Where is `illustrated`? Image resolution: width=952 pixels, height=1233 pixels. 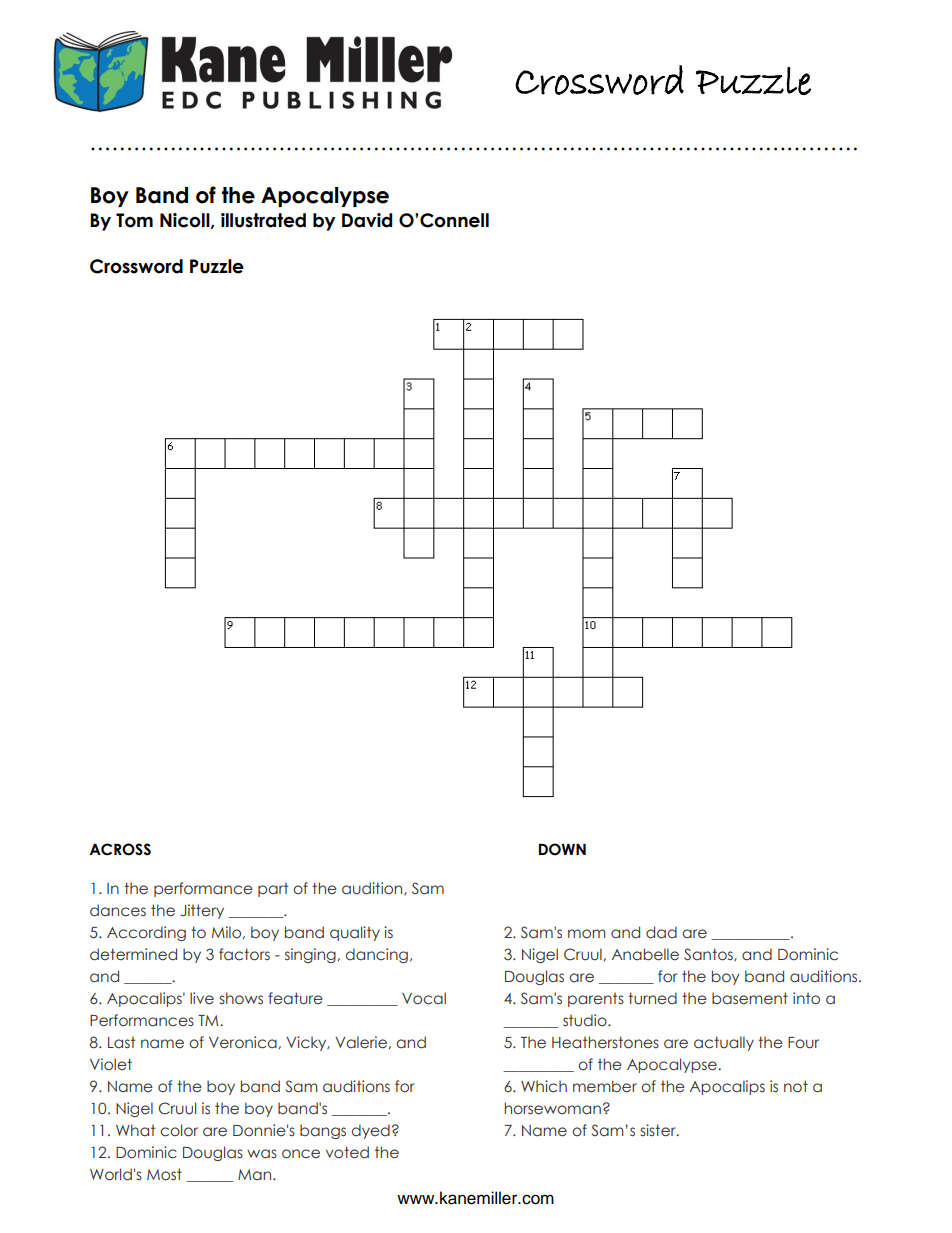 illustrated is located at coordinates (263, 220).
